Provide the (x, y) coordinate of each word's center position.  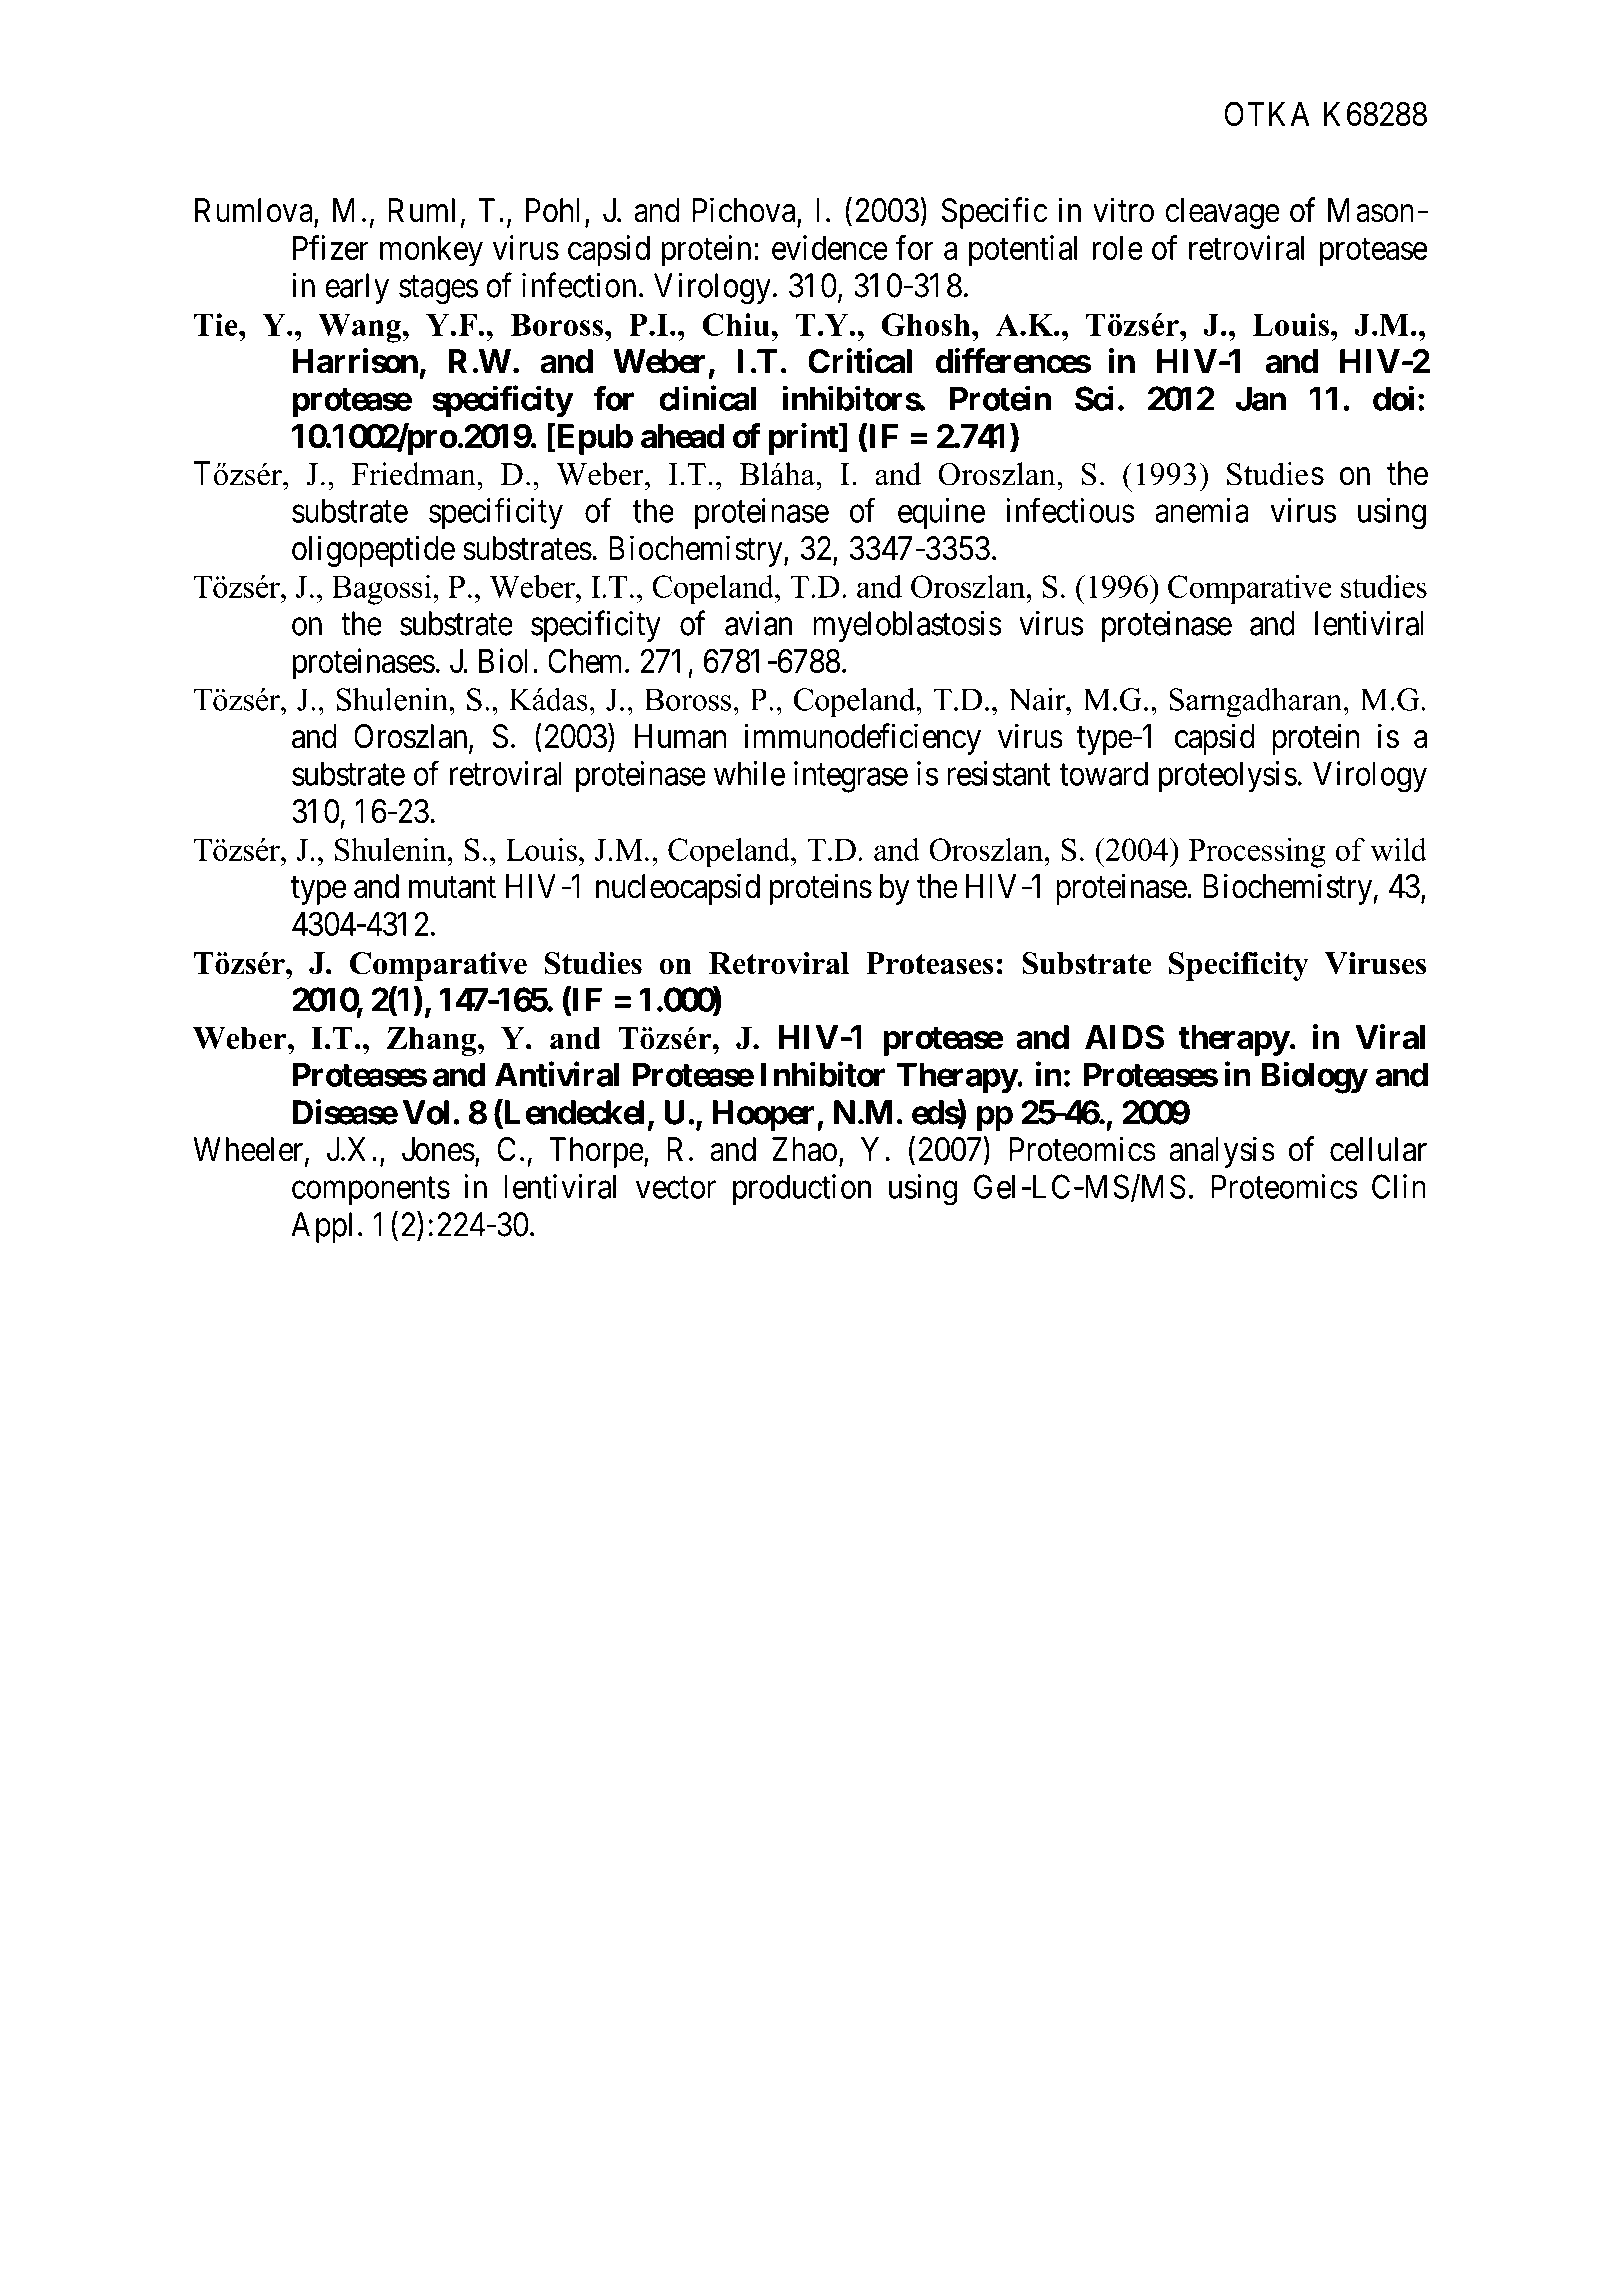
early (357, 288)
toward (1103, 773)
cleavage (1222, 213)
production (802, 1189)
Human (680, 736)
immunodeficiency (862, 739)
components (371, 1191)
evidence (830, 247)
